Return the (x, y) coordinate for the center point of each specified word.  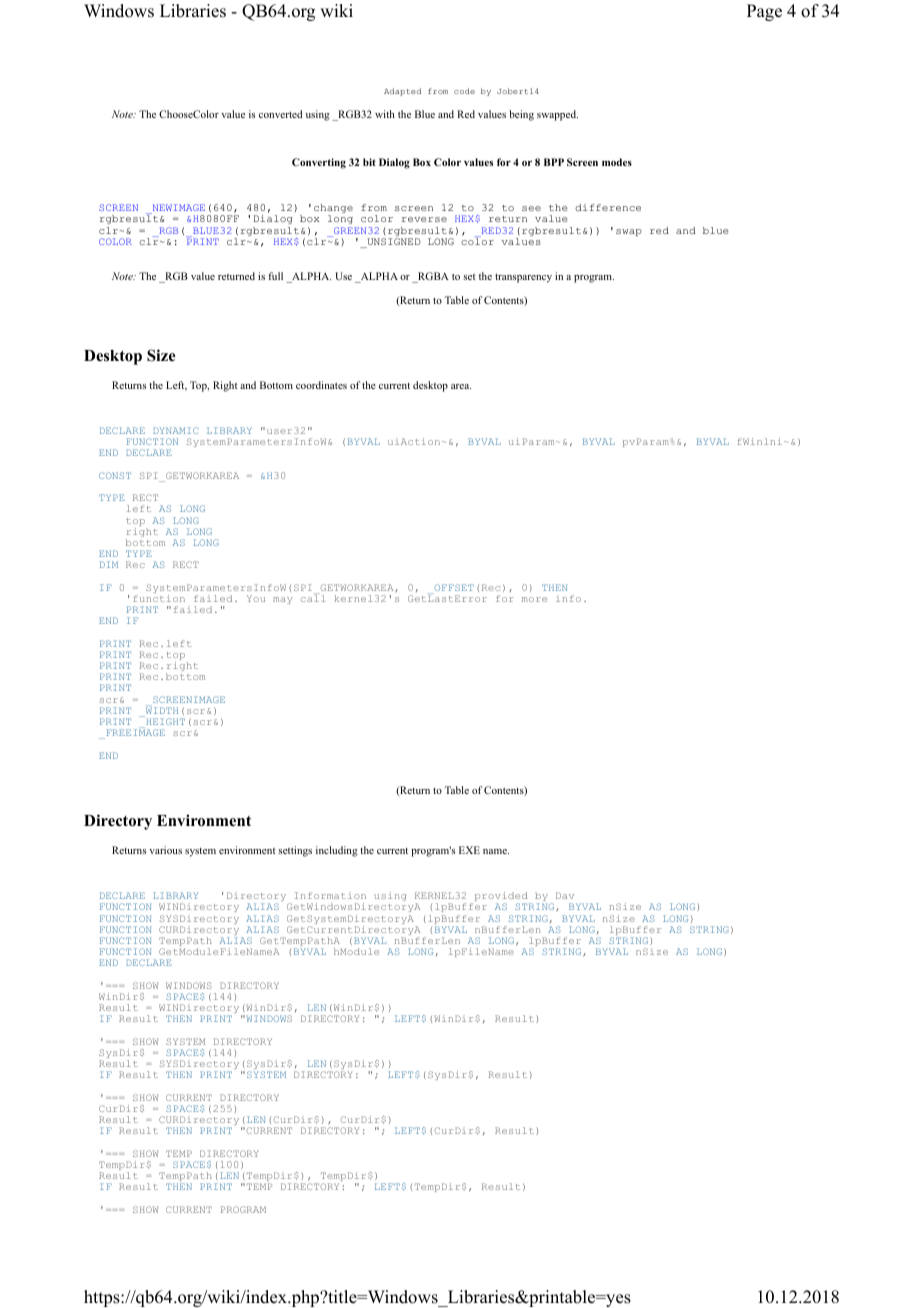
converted (280, 114)
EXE (469, 850)
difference (608, 207)
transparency (523, 278)
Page (764, 12)
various (165, 850)
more (534, 599)
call (313, 597)
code (464, 91)
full (275, 276)
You (256, 598)
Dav (565, 895)
